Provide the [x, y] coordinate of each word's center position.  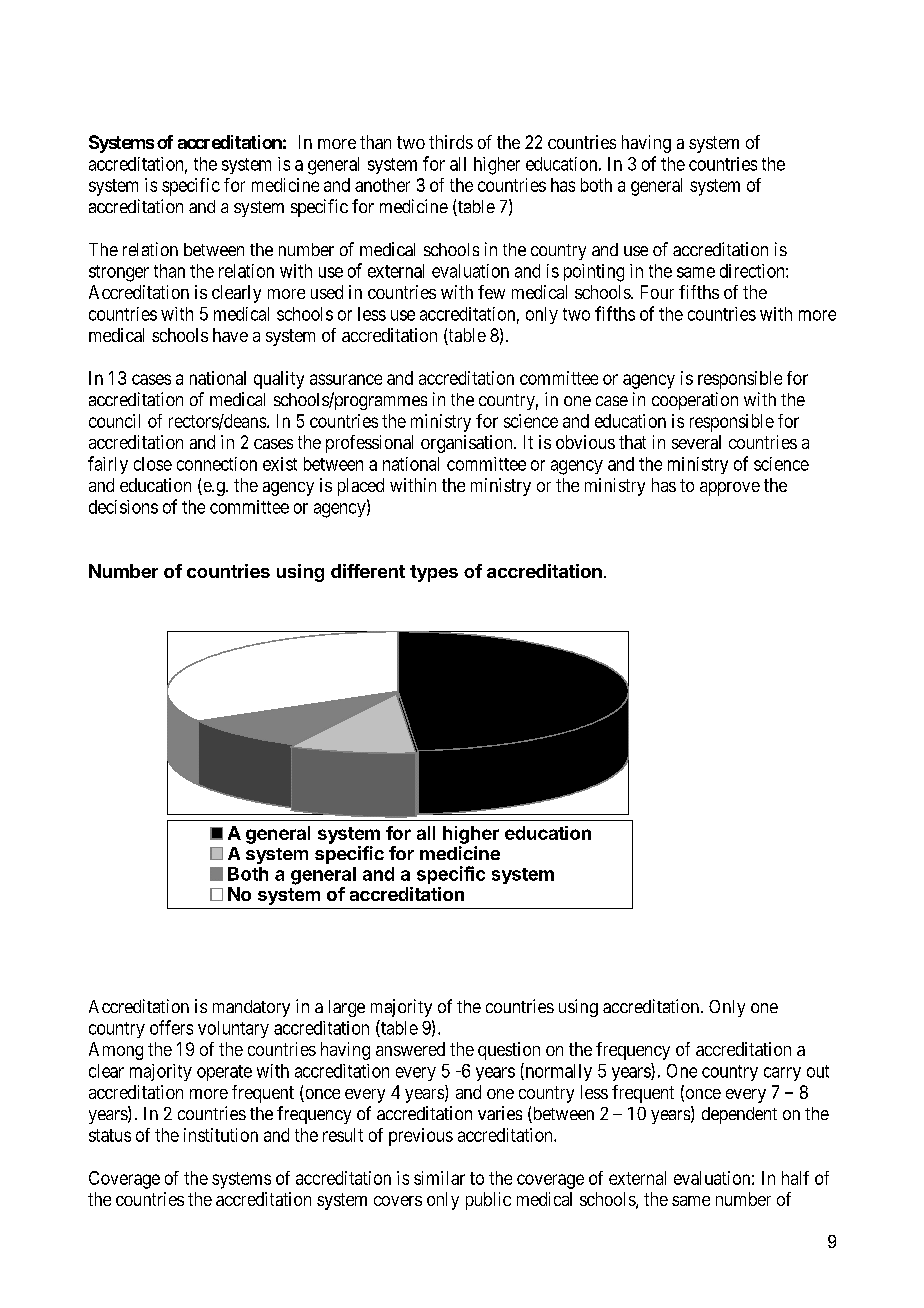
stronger [119, 273]
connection [217, 464]
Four [657, 292]
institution [221, 1135]
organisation [468, 444]
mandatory [251, 1008]
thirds [451, 142]
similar [439, 1178]
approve [730, 489]
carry [782, 1074]
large [347, 1008]
